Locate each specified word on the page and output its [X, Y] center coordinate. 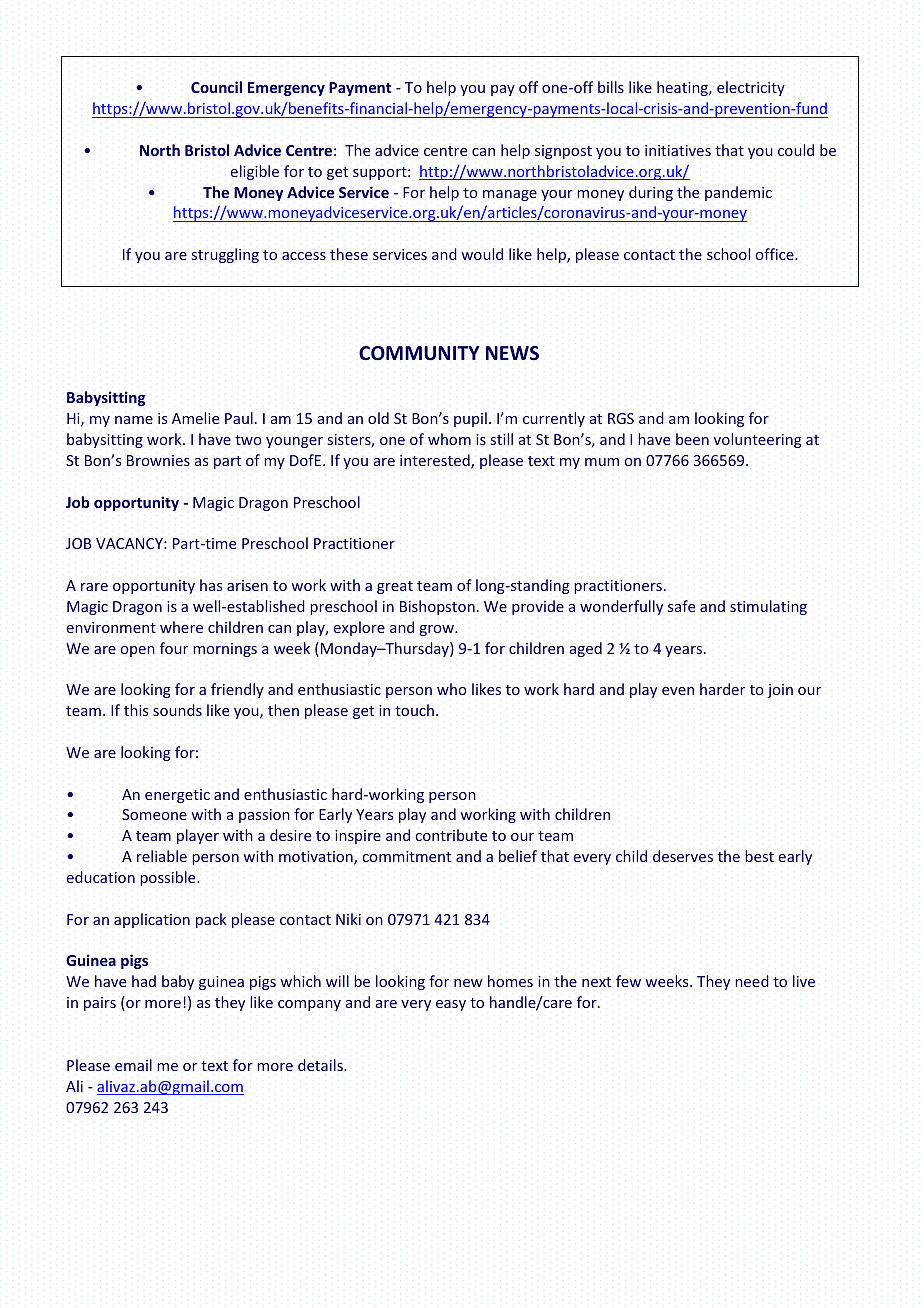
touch [414, 710]
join [780, 691]
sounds [177, 710]
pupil [470, 419]
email [133, 1065]
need [752, 981]
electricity [751, 88]
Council [216, 87]
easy [451, 1005]
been [692, 439]
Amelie [195, 418]
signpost [563, 152]
